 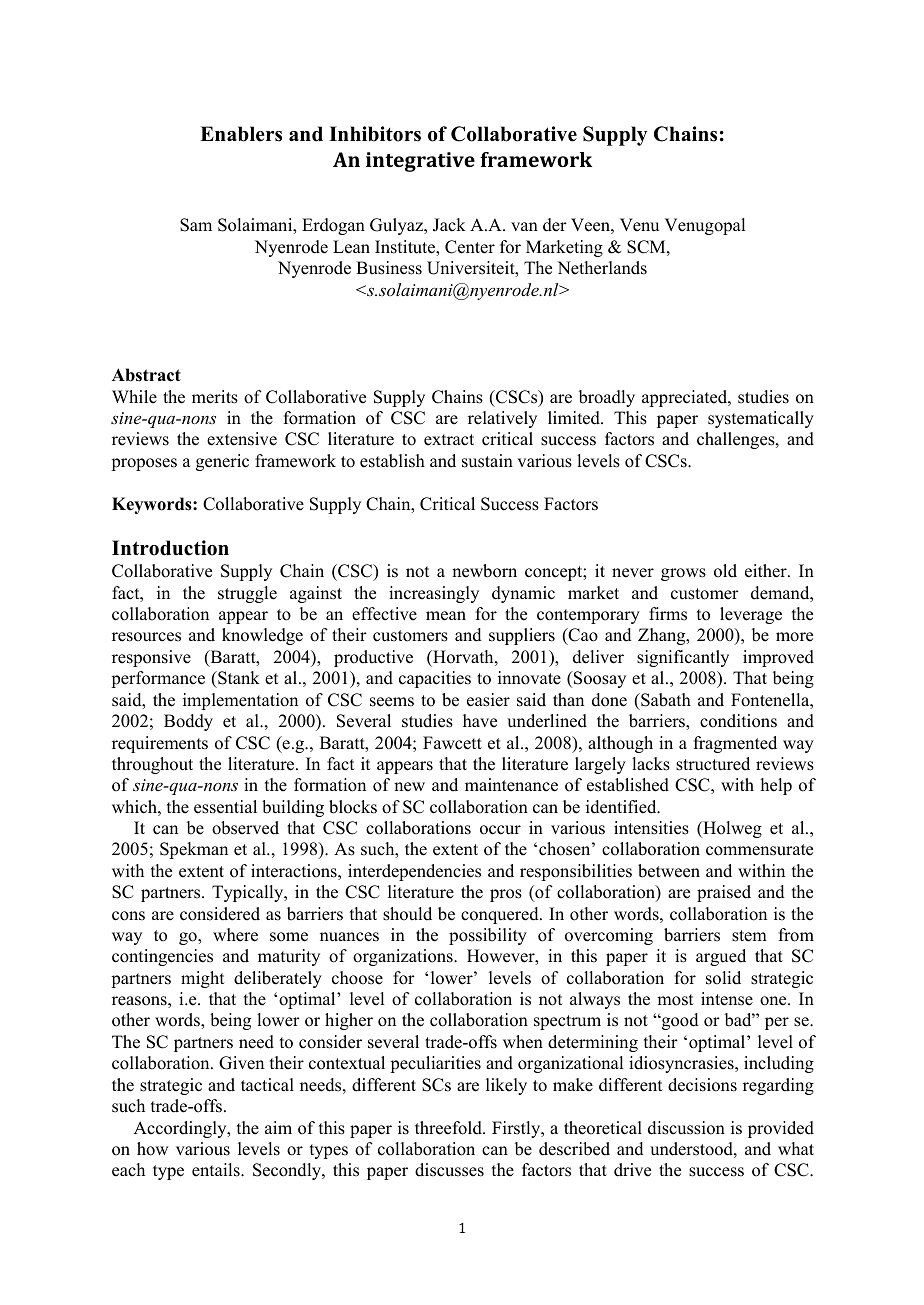 What do you see at coordinates (602, 268) in the document?
I see `Netherlands` at bounding box center [602, 268].
